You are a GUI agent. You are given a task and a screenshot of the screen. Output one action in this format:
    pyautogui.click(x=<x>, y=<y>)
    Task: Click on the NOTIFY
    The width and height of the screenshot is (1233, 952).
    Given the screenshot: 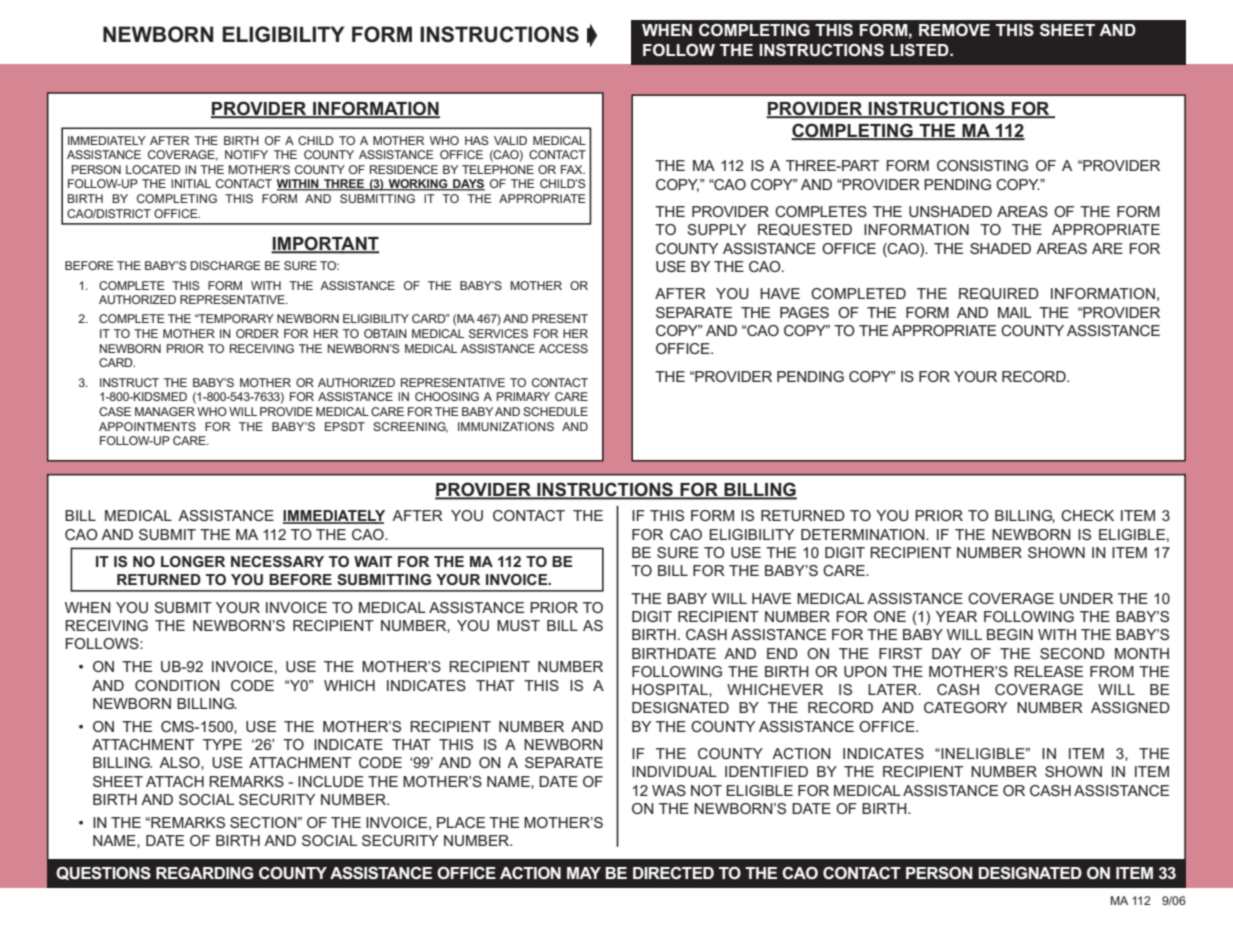 What is the action you would take?
    pyautogui.click(x=246, y=154)
